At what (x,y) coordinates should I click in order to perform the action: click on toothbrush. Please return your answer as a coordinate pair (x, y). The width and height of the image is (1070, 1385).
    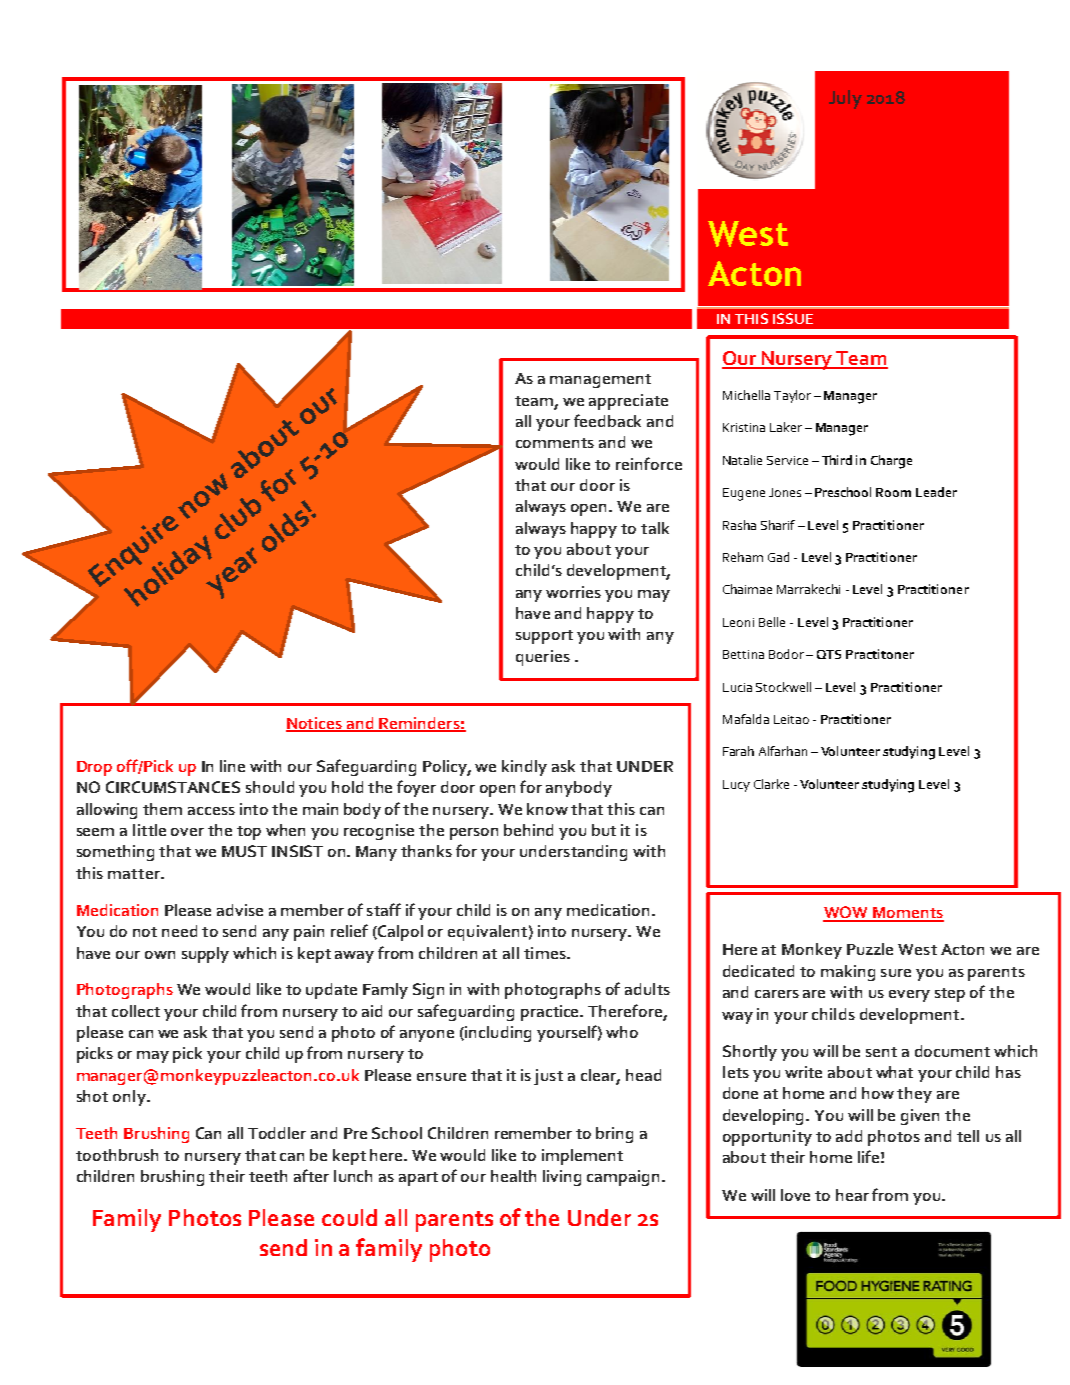
    Looking at the image, I should click on (117, 1155).
